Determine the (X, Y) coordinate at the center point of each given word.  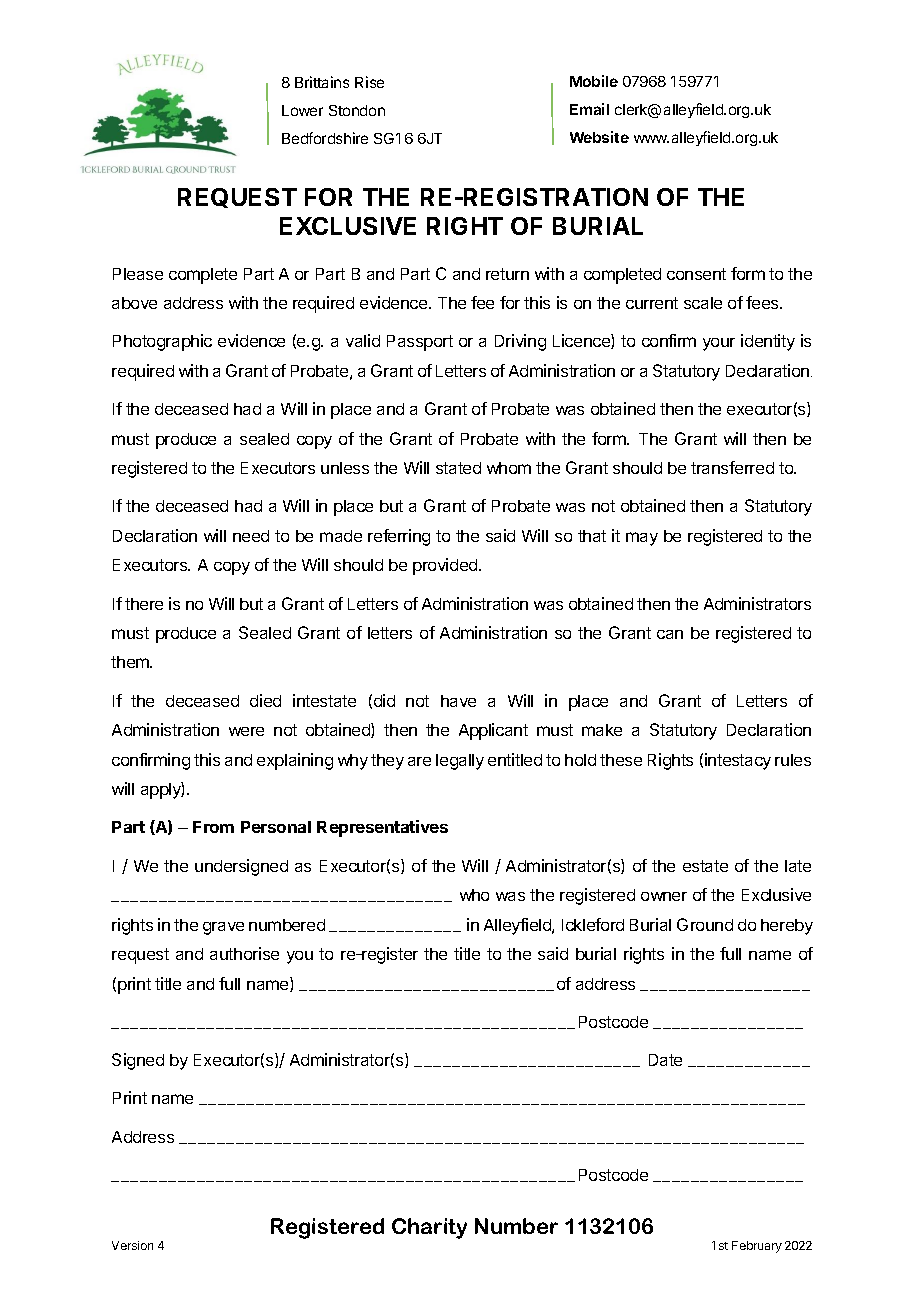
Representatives (382, 828)
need (251, 536)
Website (599, 137)
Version (132, 1245)
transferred (732, 467)
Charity (429, 1228)
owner (664, 896)
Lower (302, 110)
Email (589, 109)
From (213, 827)
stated (458, 468)
